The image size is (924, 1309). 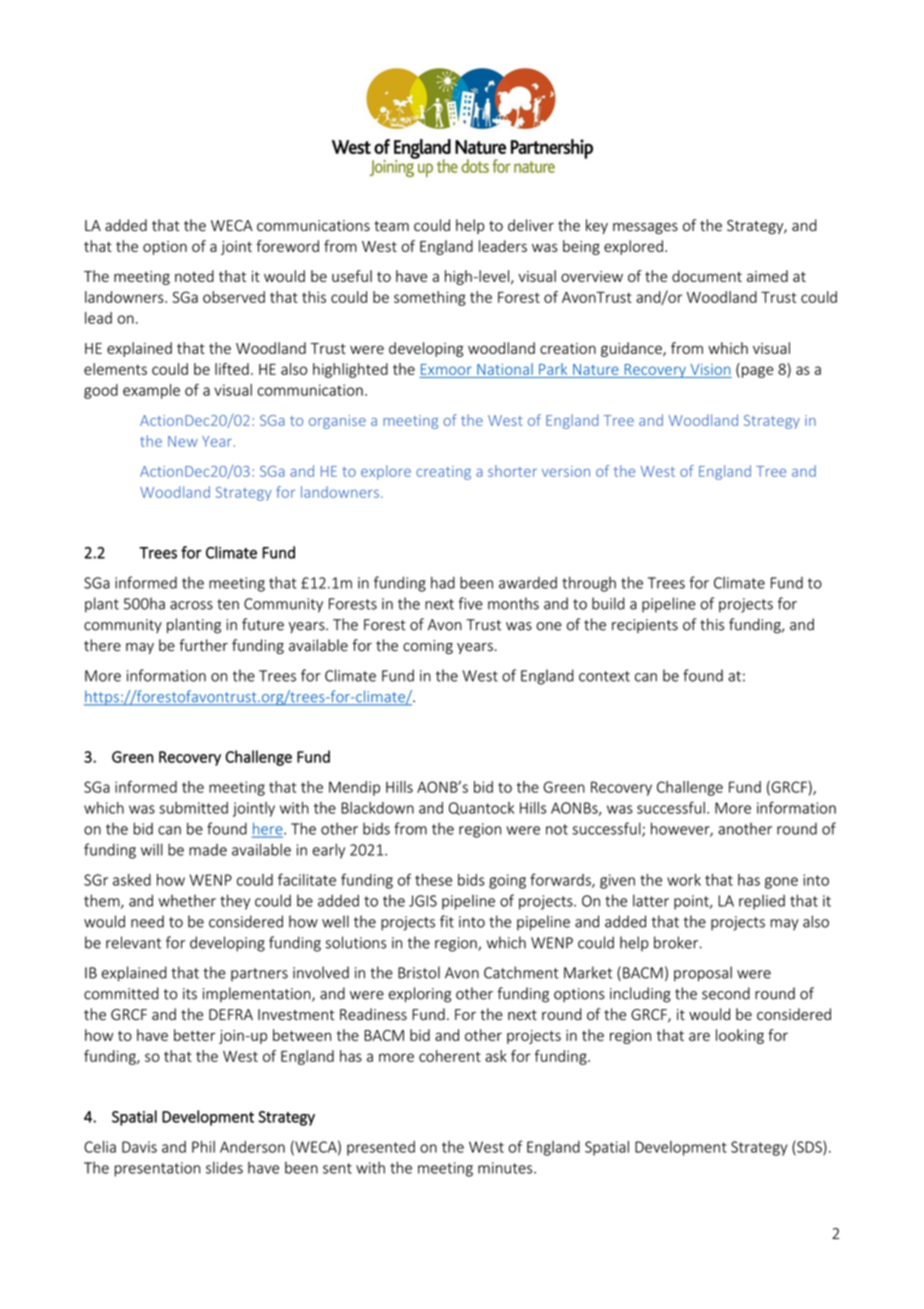 I want to click on Phil, so click(x=203, y=1147).
